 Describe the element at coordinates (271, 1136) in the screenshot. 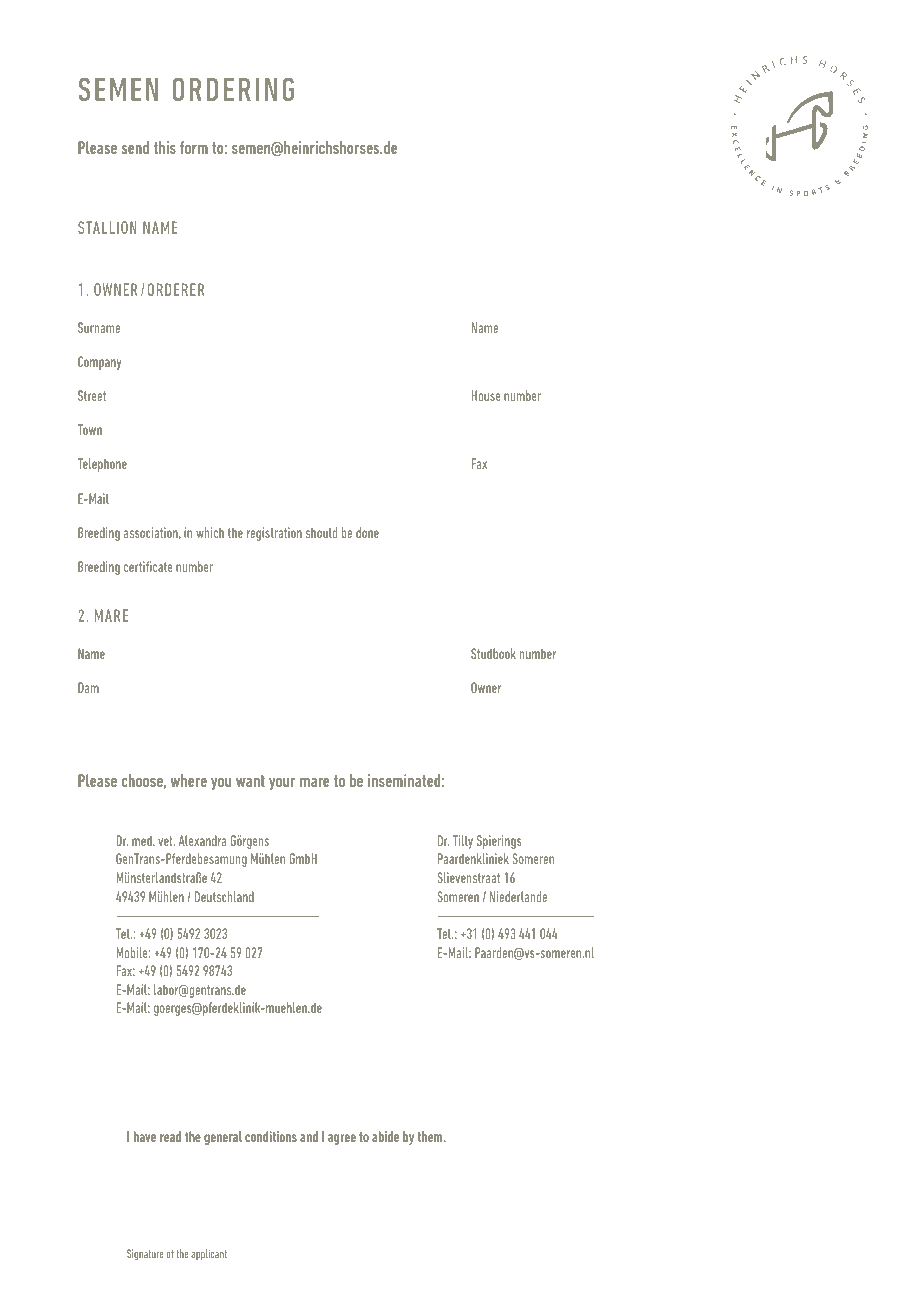

I see `conditions` at that location.
